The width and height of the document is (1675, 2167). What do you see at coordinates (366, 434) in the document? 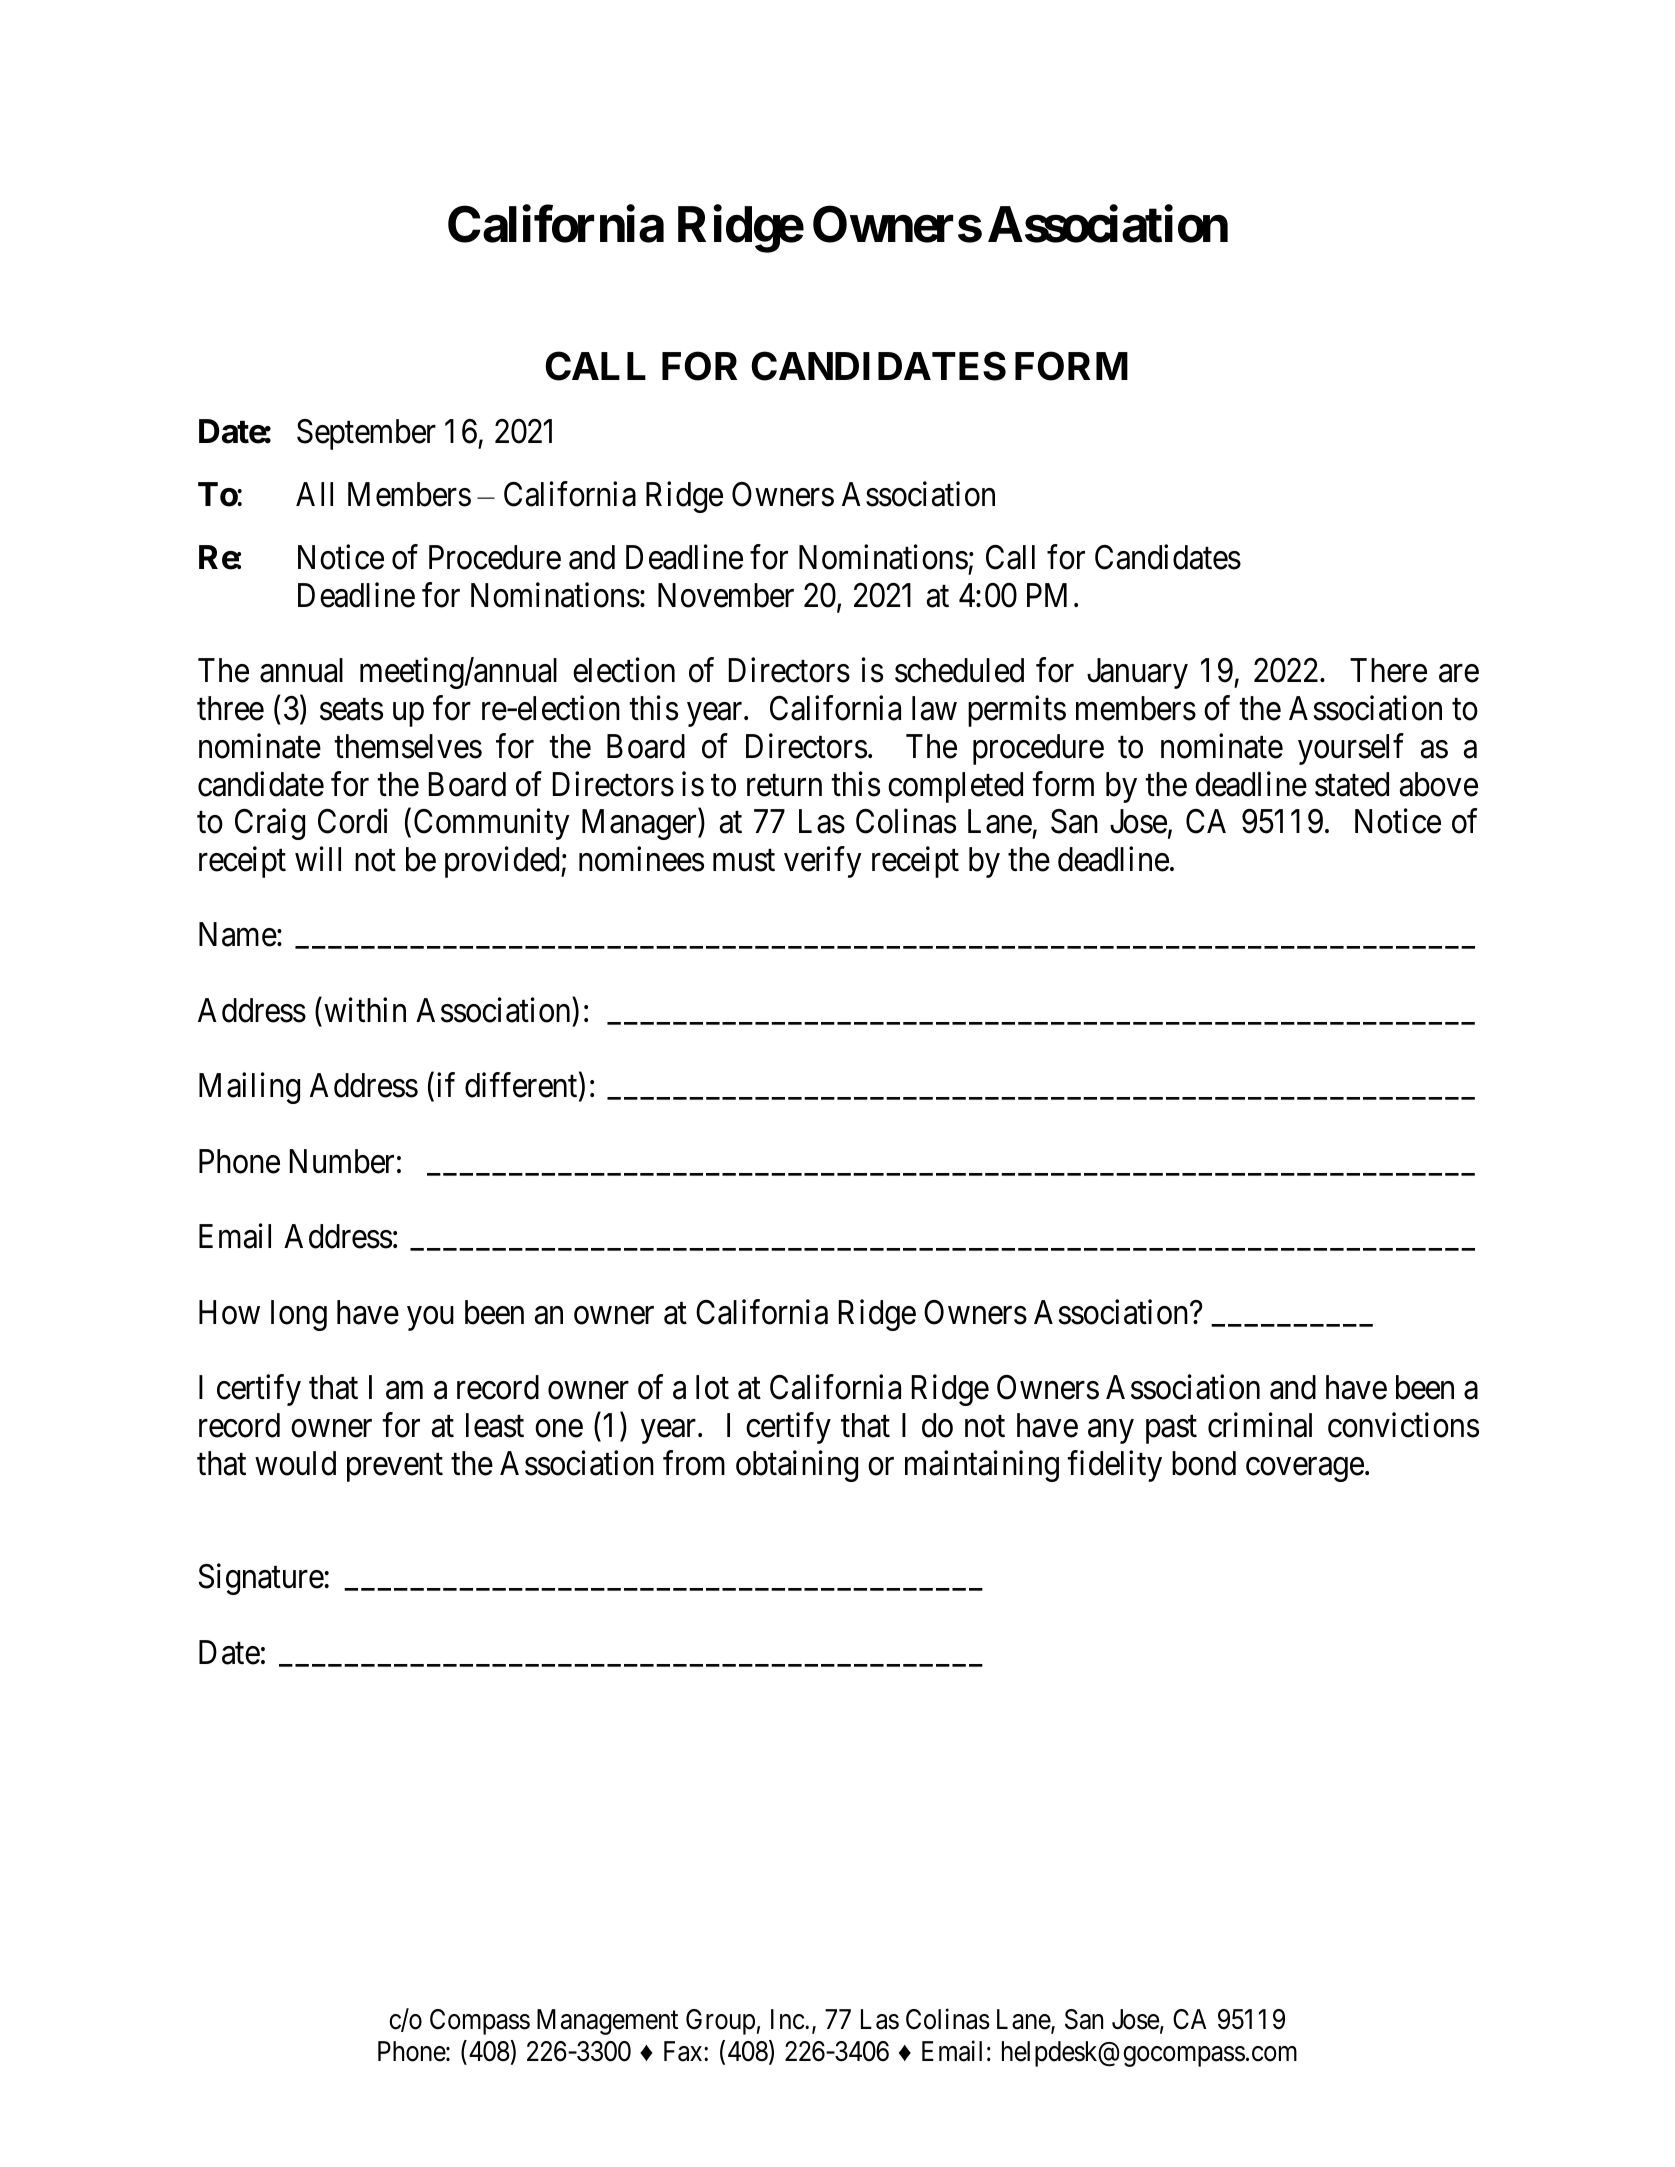
I see `September` at bounding box center [366, 434].
